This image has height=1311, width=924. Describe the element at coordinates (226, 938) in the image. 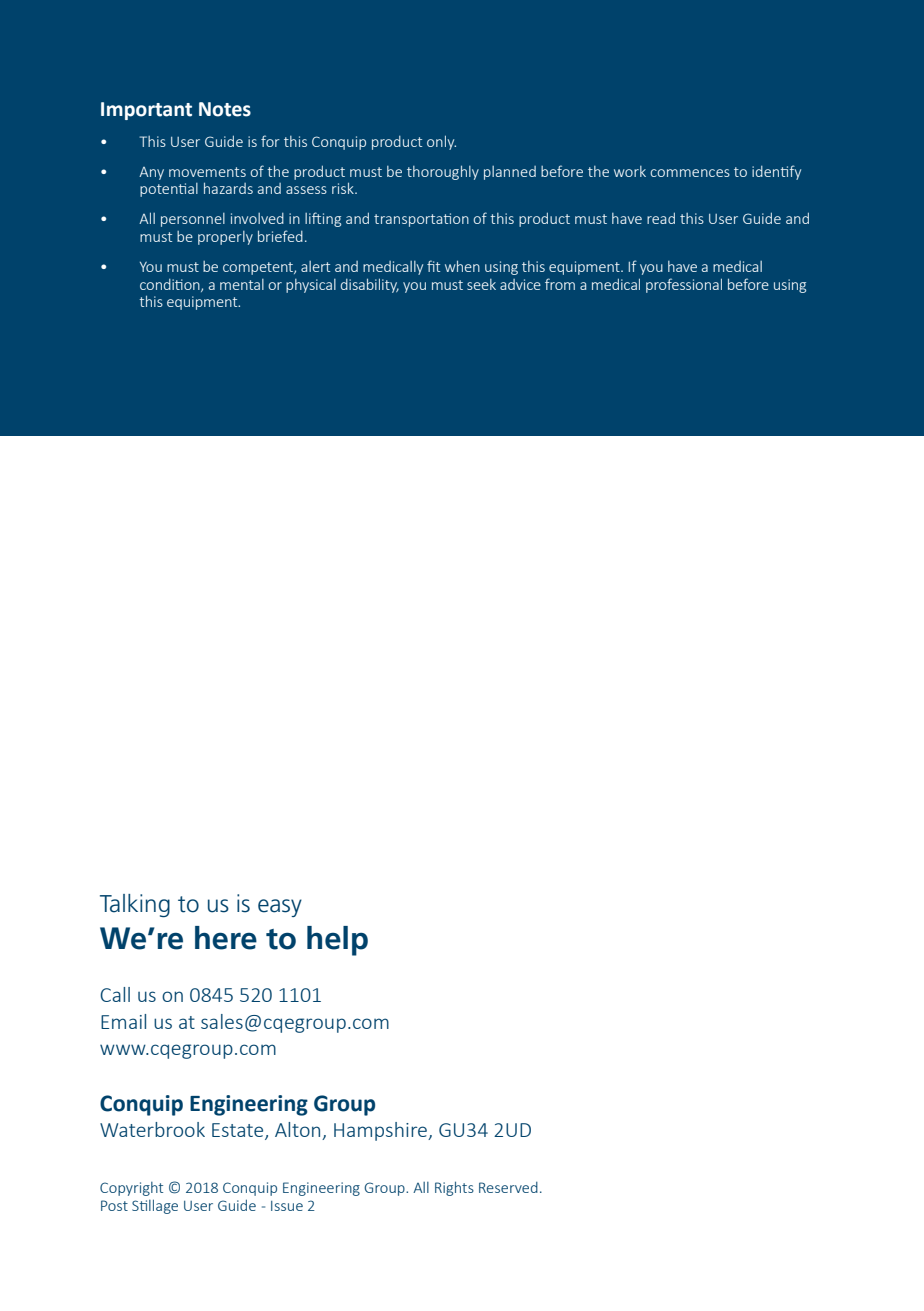

I see `here` at that location.
